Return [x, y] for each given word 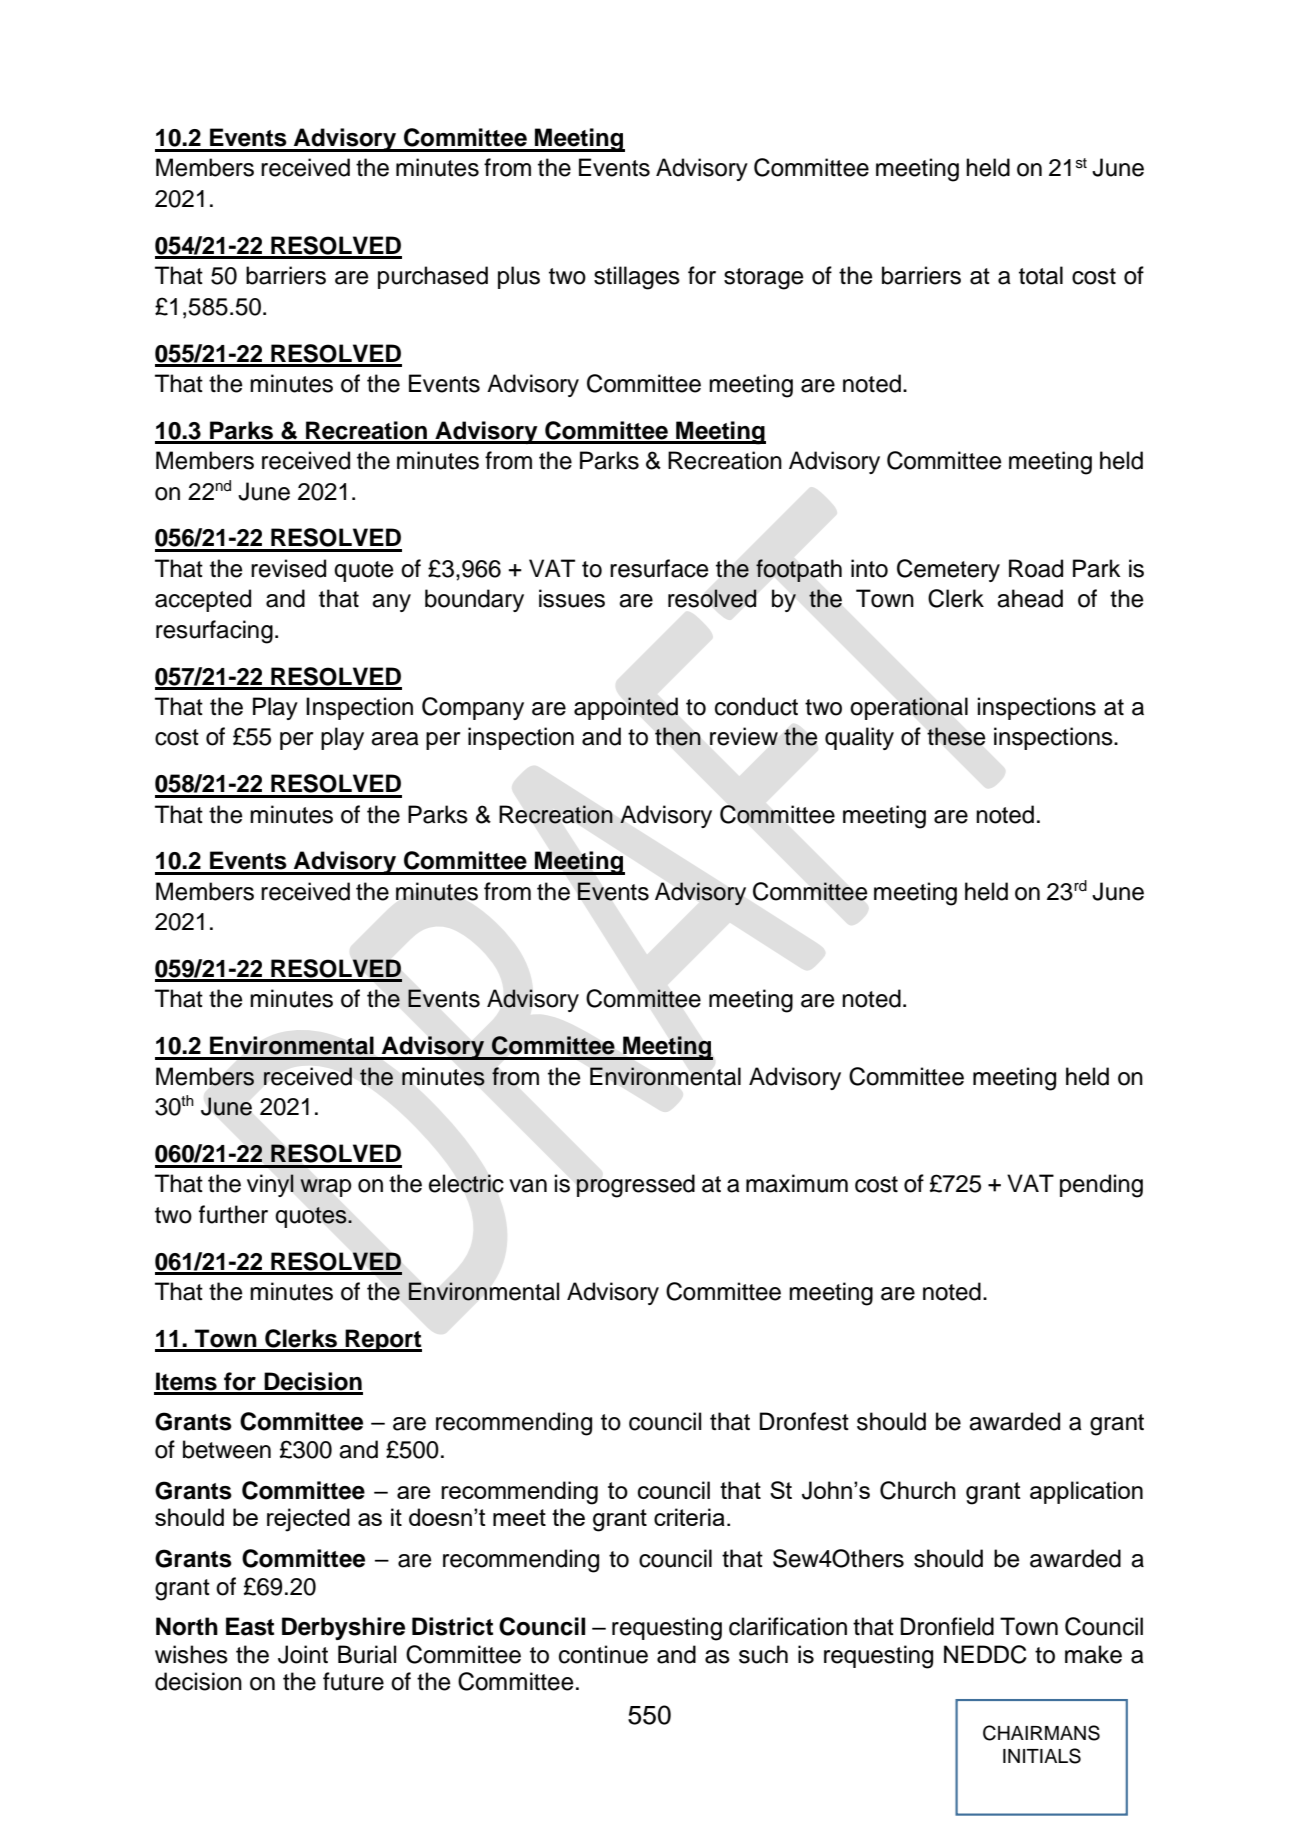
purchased [433, 277]
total [1041, 275]
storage [764, 279]
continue [603, 1654]
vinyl [270, 1185]
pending [1101, 1186]
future [353, 1681]
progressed [635, 1186]
